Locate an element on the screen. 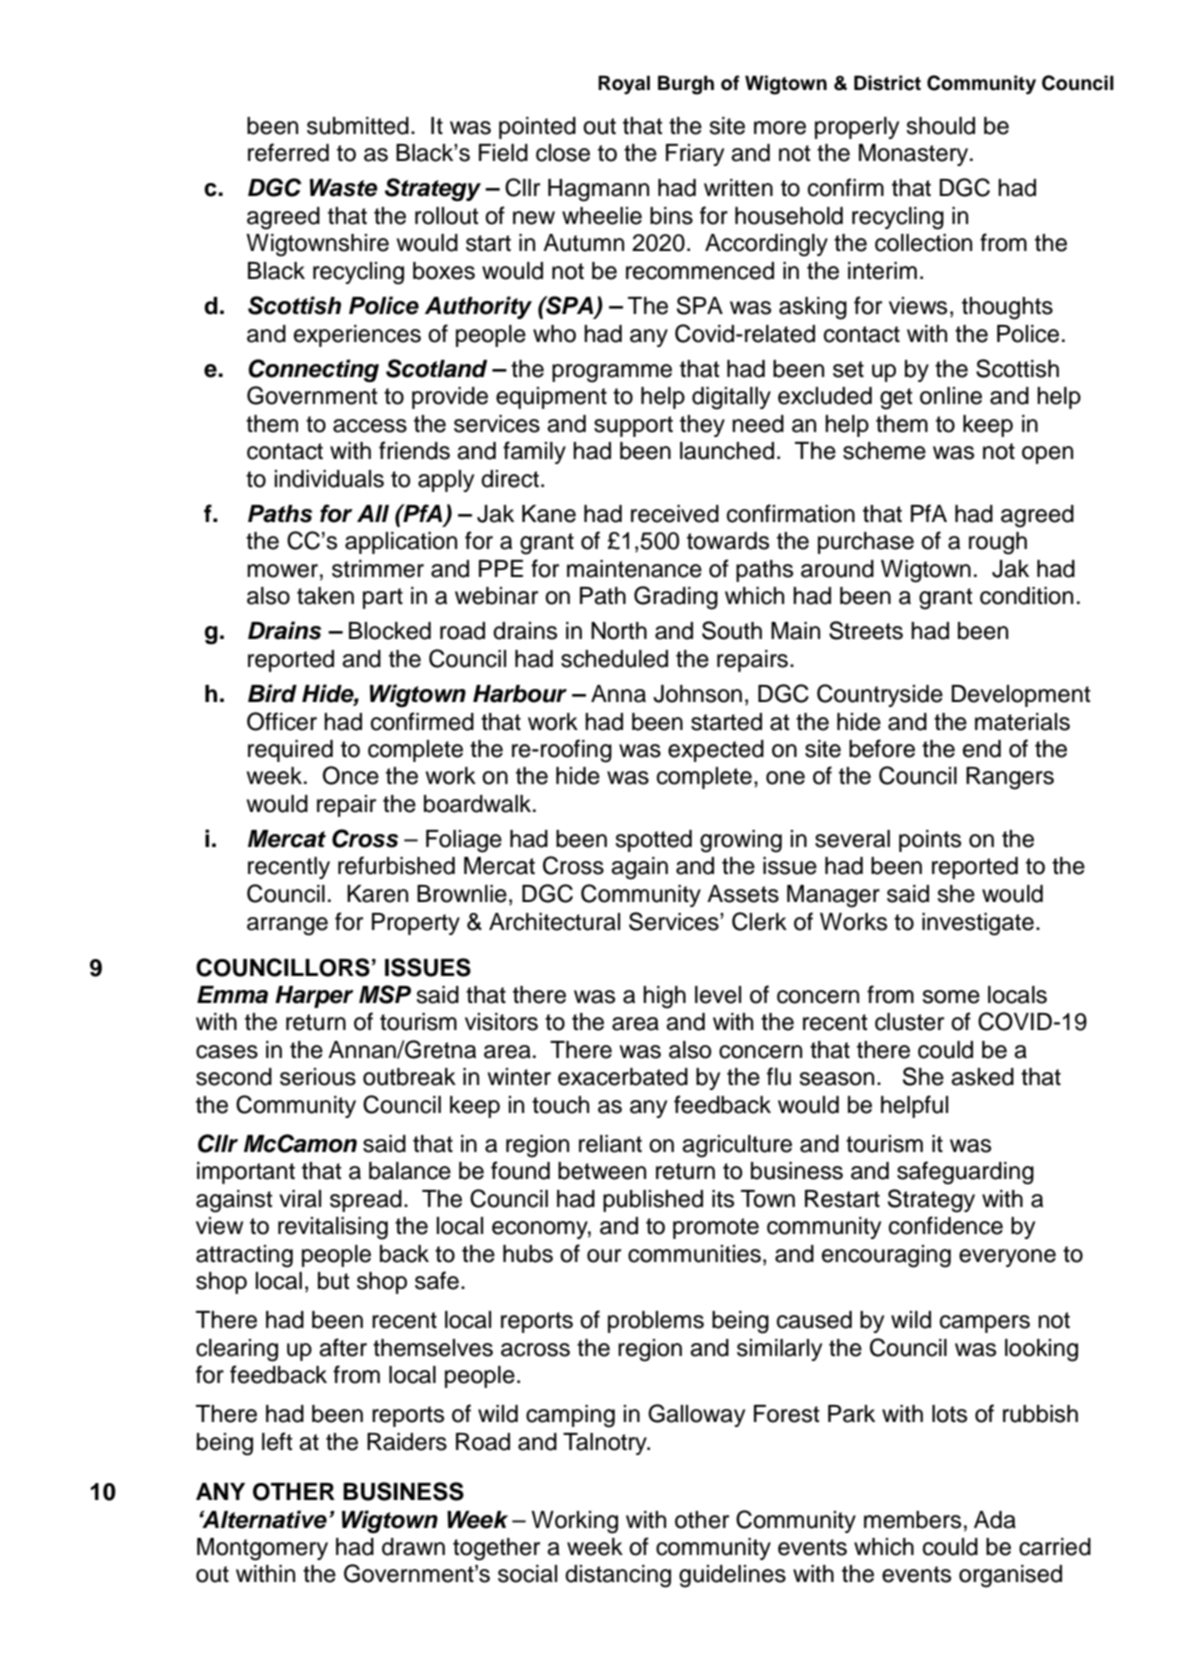 The height and width of the screenshot is (1672, 1182). received is located at coordinates (675, 514).
